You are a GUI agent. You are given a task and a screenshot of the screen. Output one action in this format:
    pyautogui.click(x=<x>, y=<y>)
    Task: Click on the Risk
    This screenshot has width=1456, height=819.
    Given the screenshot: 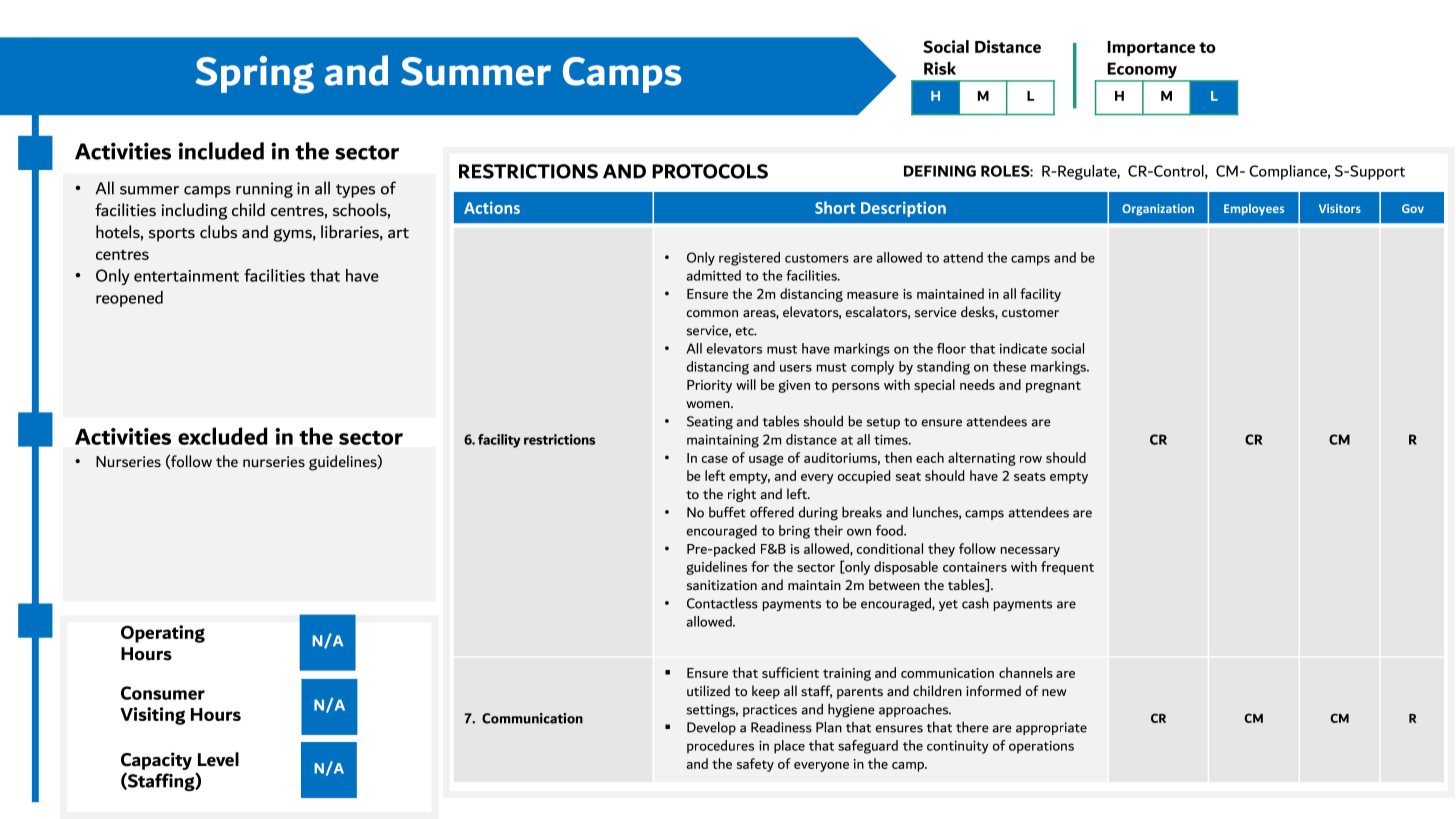 What is the action you would take?
    pyautogui.click(x=940, y=68)
